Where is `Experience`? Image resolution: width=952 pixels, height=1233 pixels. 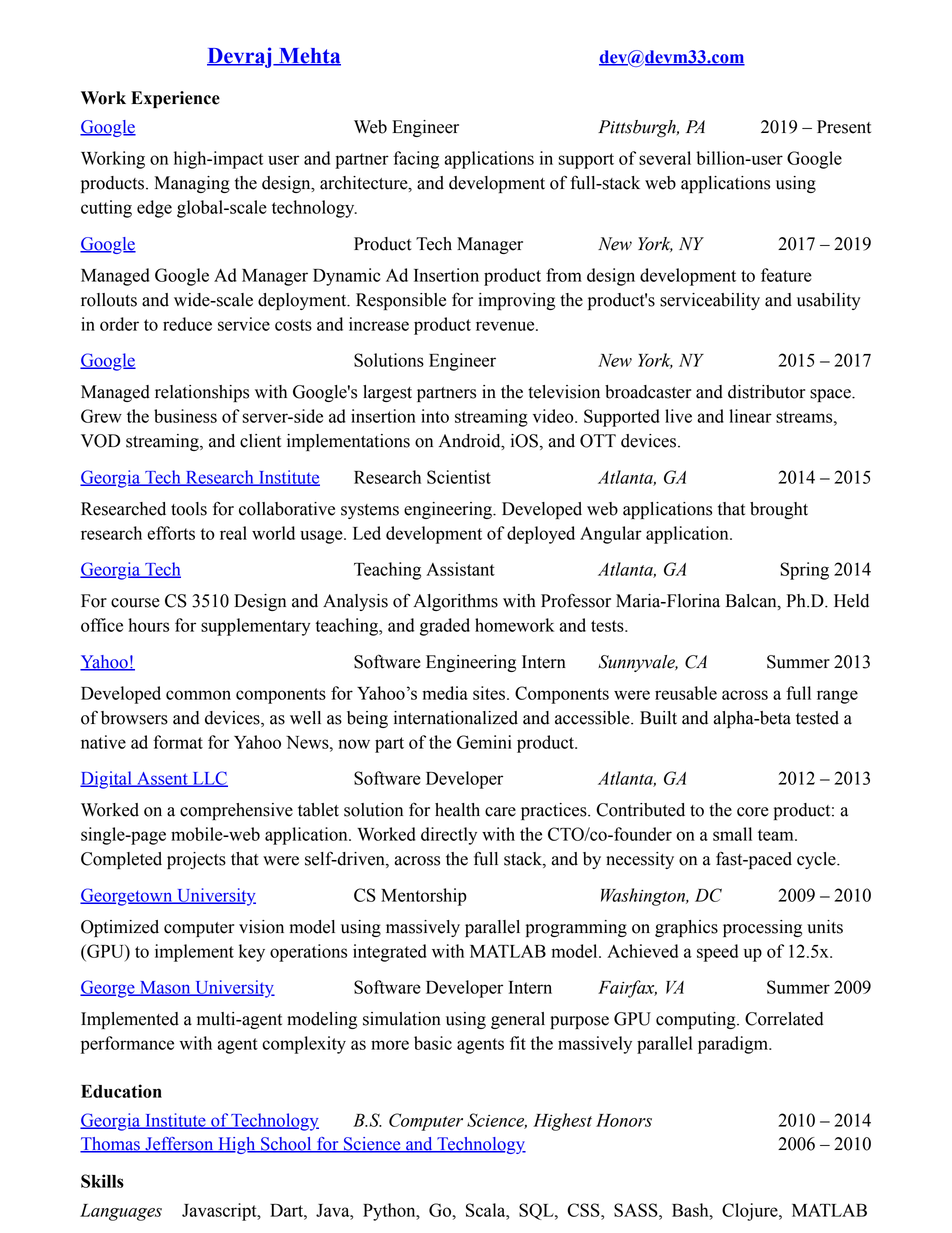 Experience is located at coordinates (175, 99).
